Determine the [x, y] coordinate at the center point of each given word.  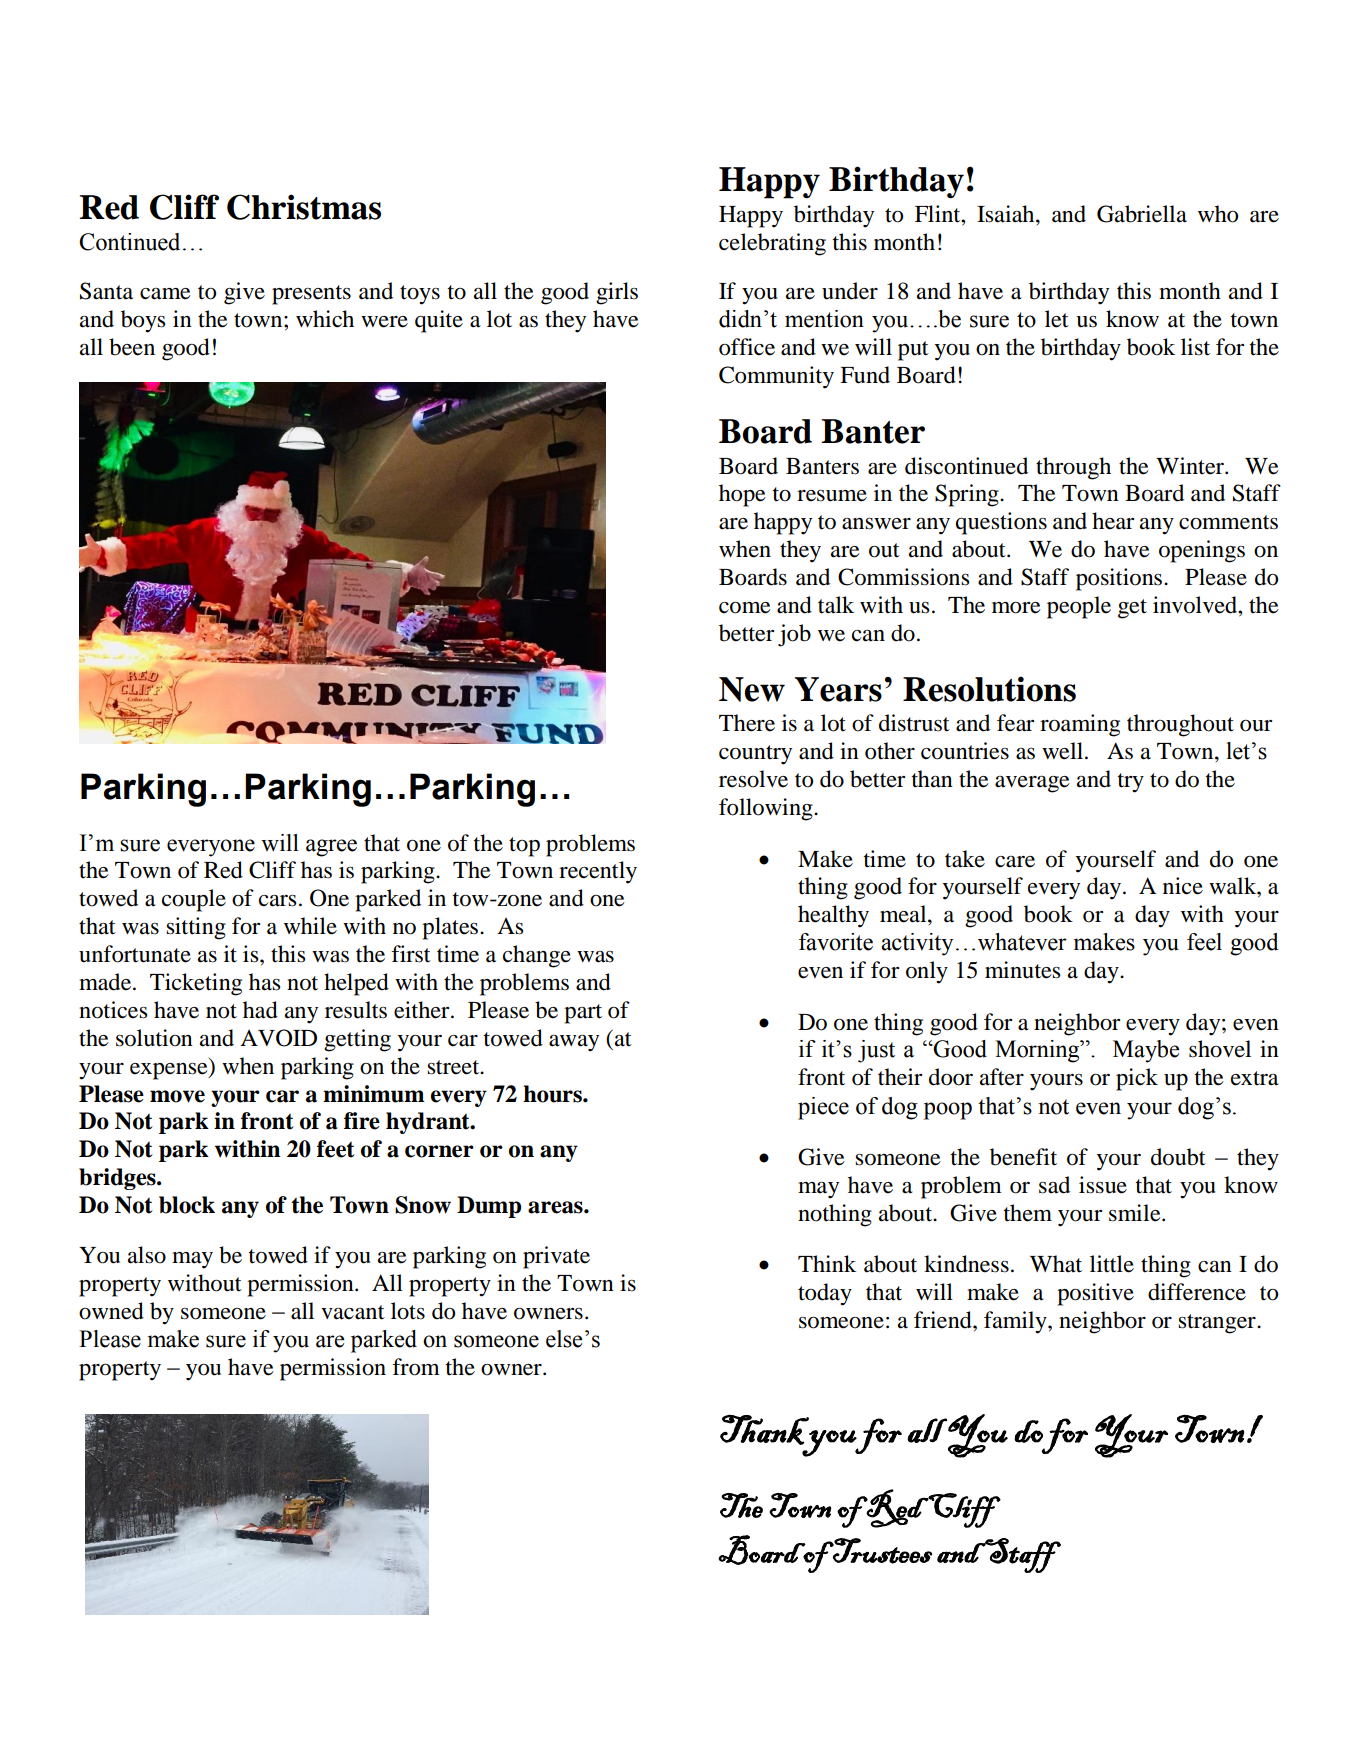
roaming [1080, 725]
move [177, 1096]
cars [277, 901]
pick [1137, 1079]
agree [331, 848]
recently [598, 872]
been [132, 347]
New [752, 689]
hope [742, 495]
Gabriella [1142, 214]
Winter [1191, 466]
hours [553, 1094]
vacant [353, 1312]
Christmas [304, 207]
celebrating [772, 244]
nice [1183, 886]
